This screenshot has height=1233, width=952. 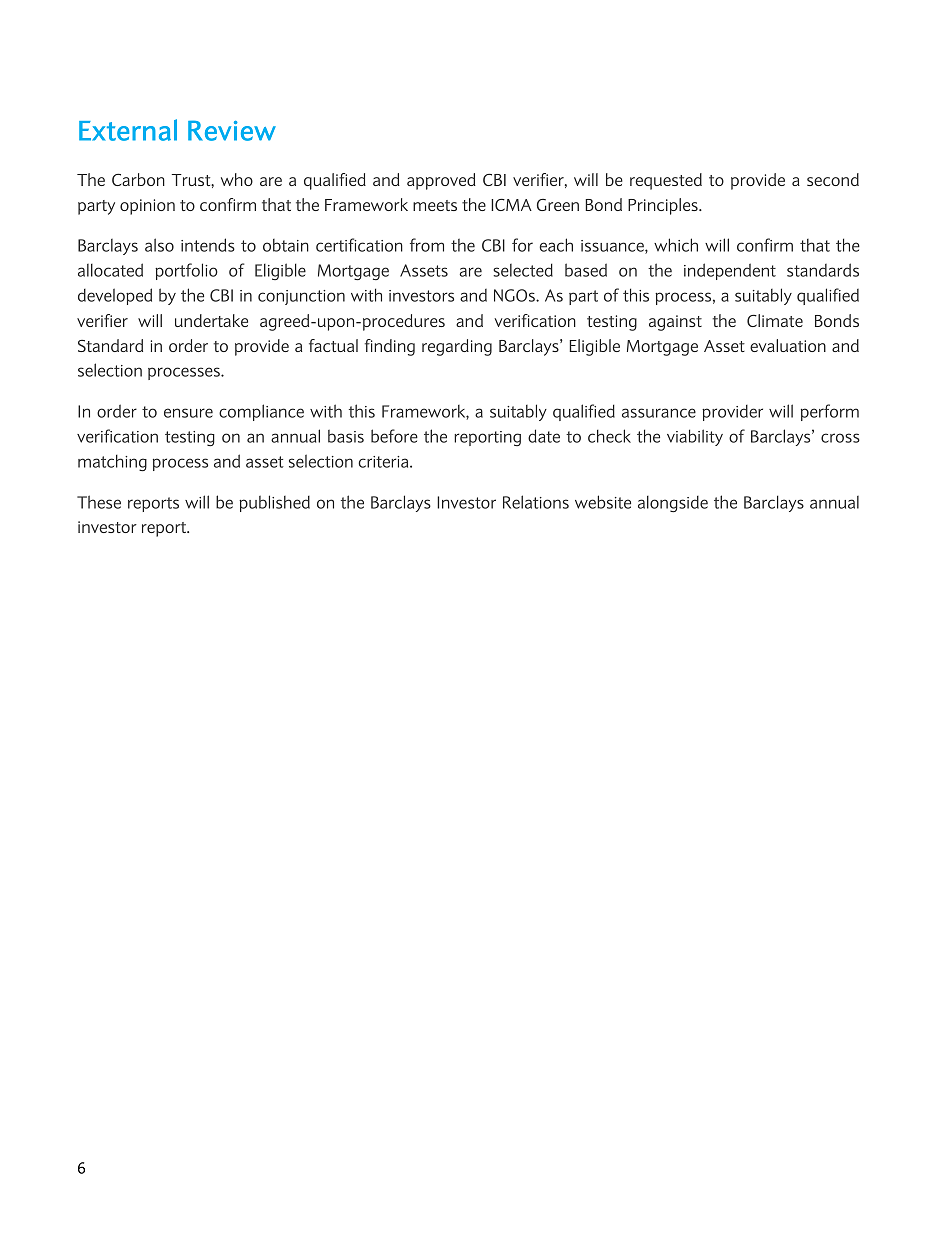 I want to click on second, so click(x=833, y=179).
